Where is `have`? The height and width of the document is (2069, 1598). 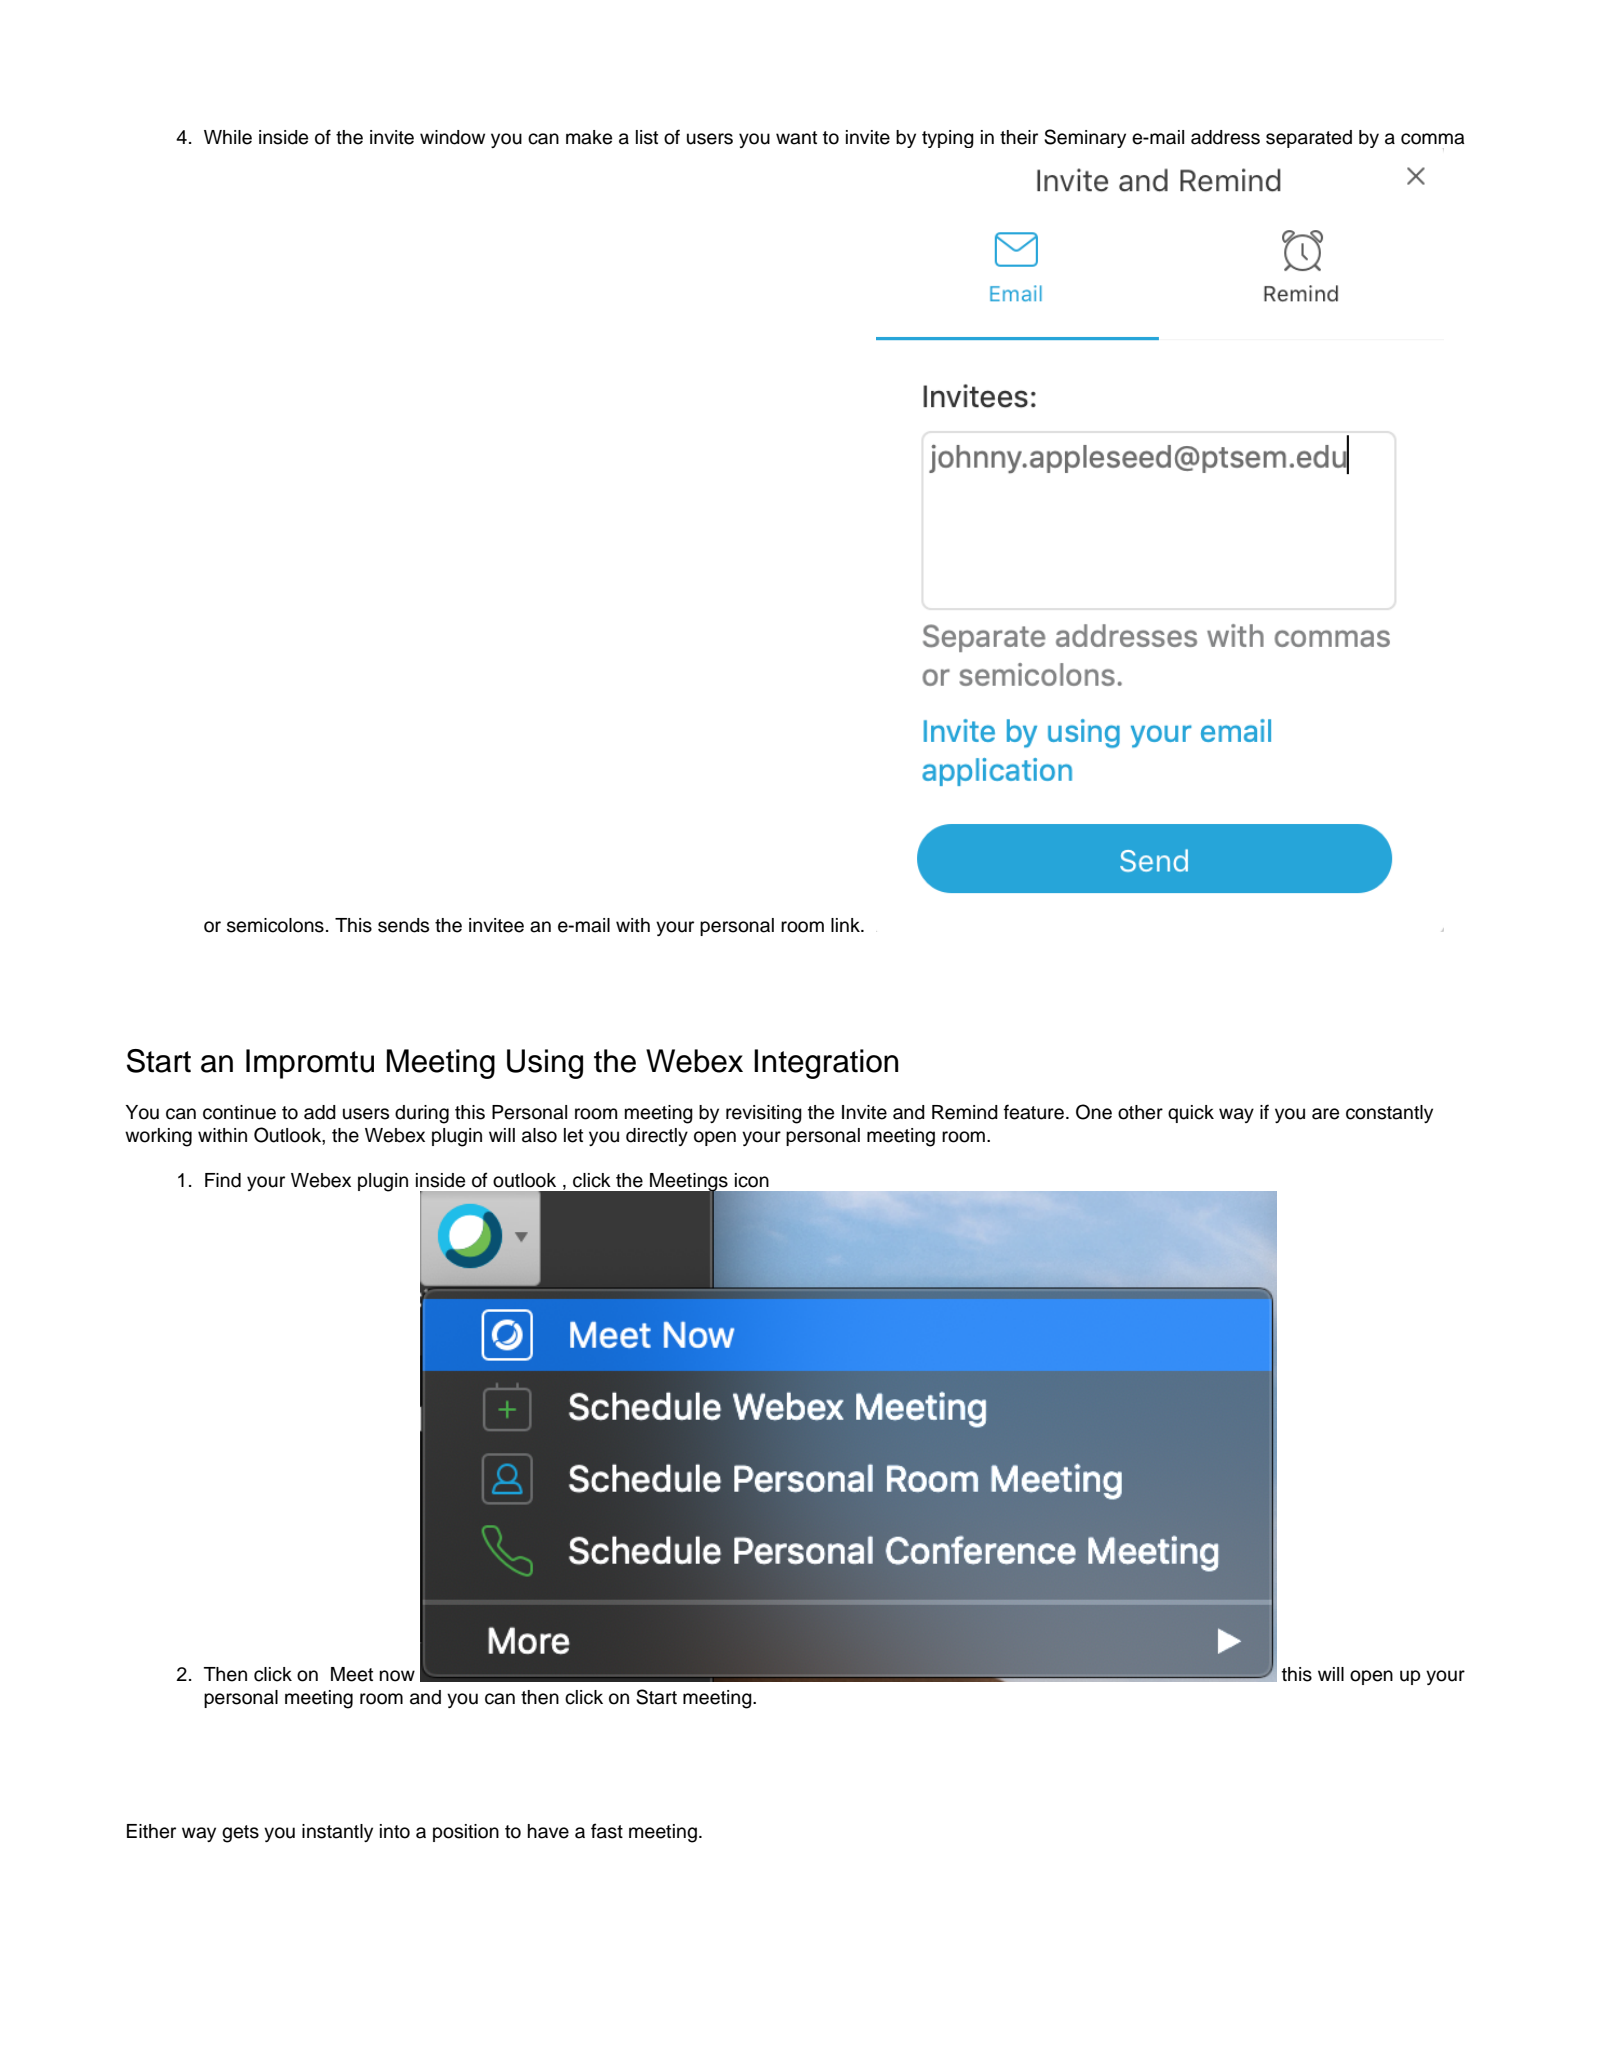 have is located at coordinates (548, 1831).
